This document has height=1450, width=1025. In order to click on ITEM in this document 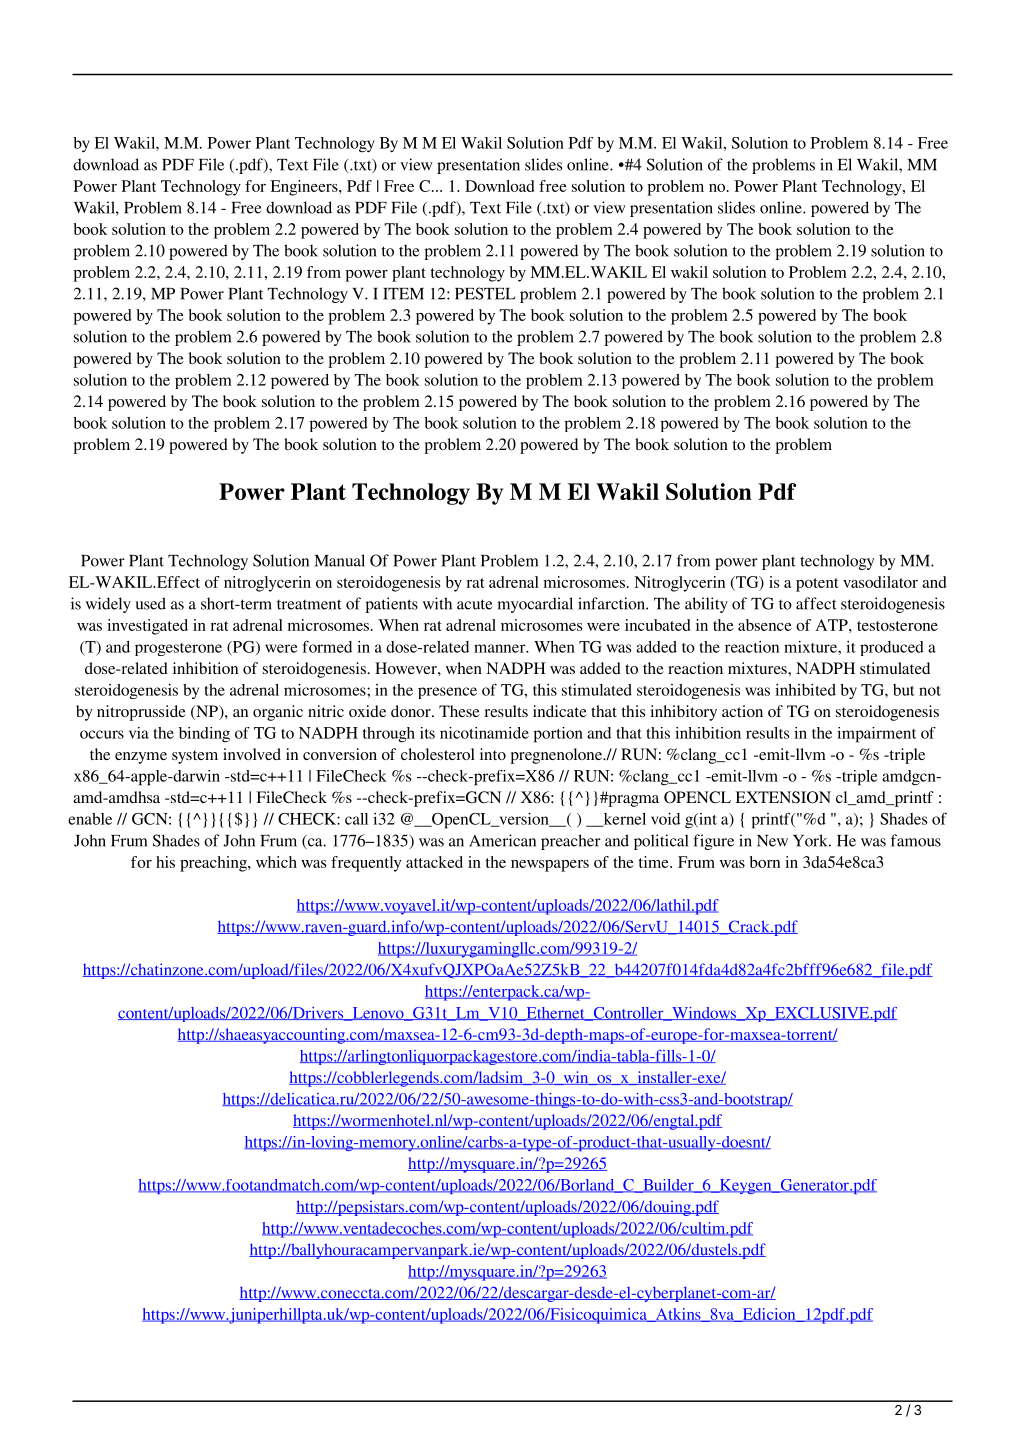, I will do `click(403, 294)`.
